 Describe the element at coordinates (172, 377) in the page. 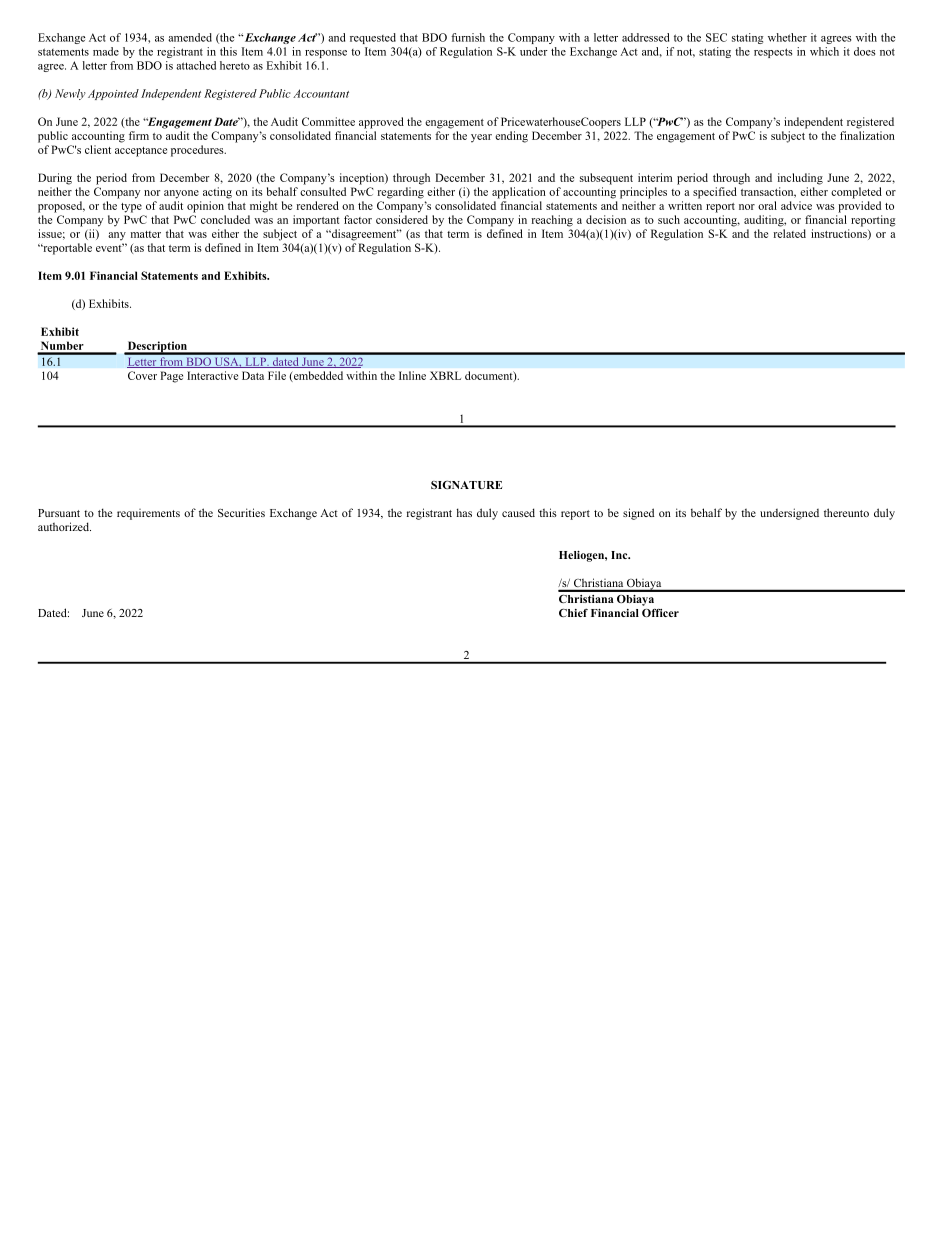

I see `Page` at that location.
